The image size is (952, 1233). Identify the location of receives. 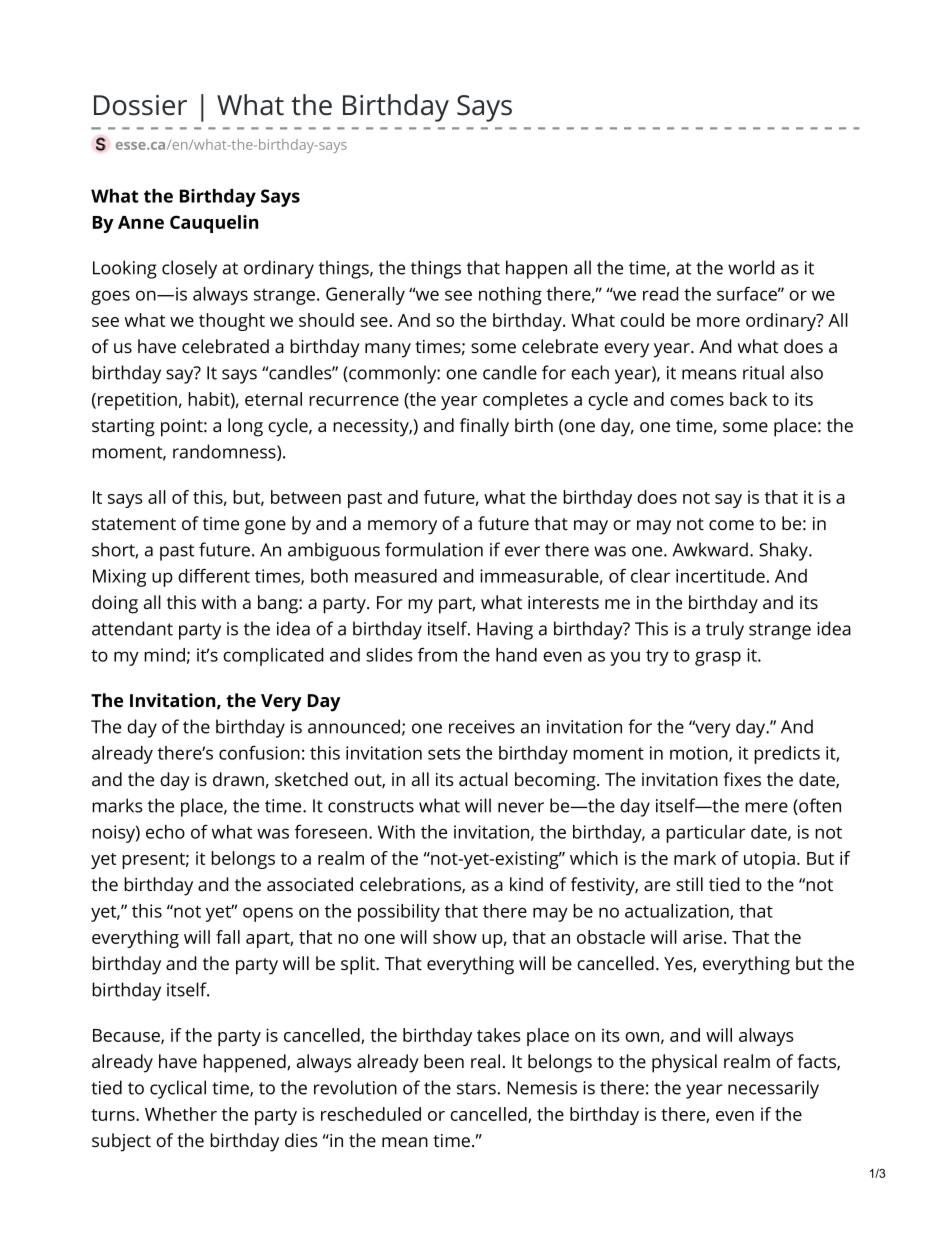
(482, 727).
